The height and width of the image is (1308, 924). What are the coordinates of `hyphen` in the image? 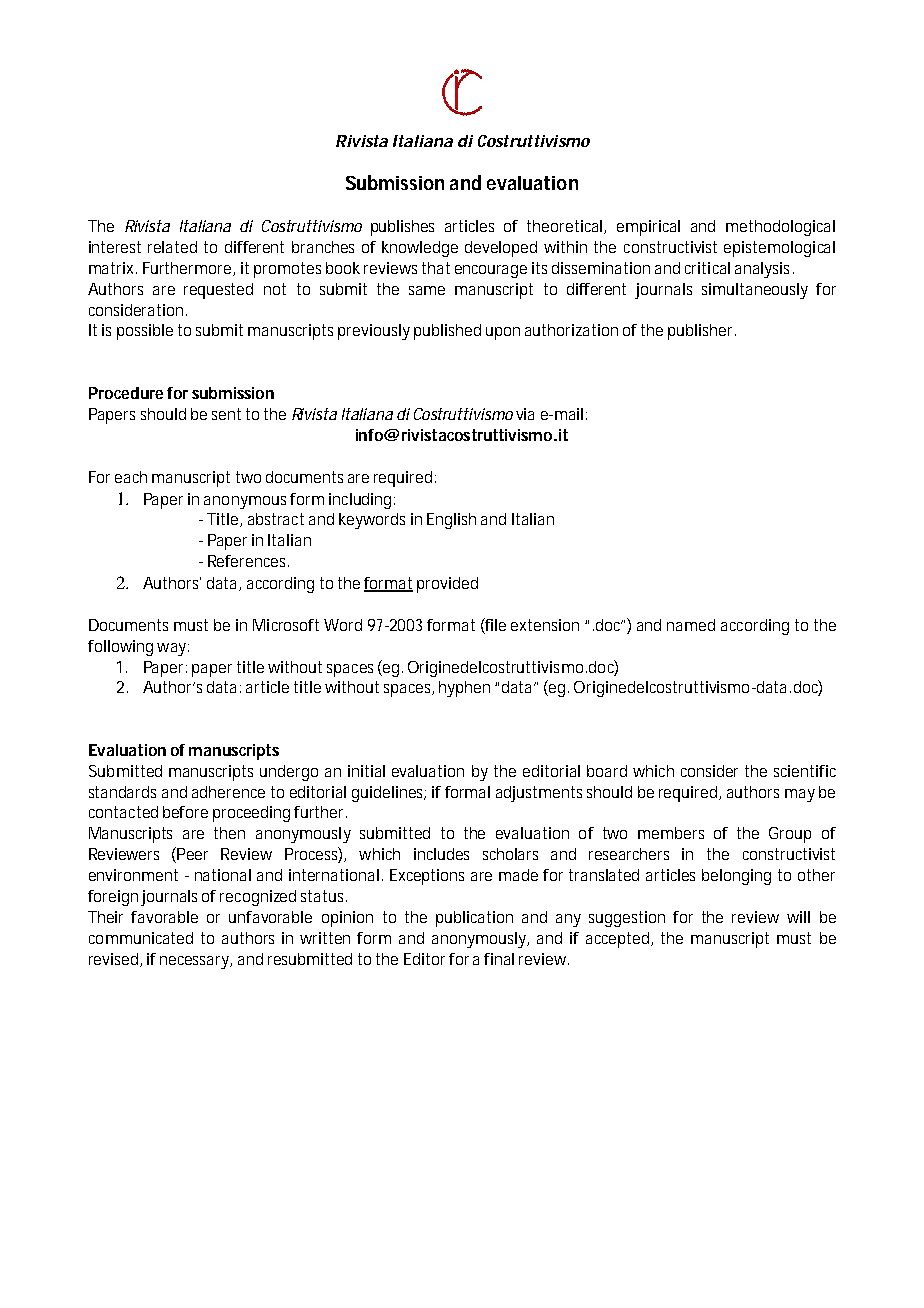 It's located at (464, 689).
